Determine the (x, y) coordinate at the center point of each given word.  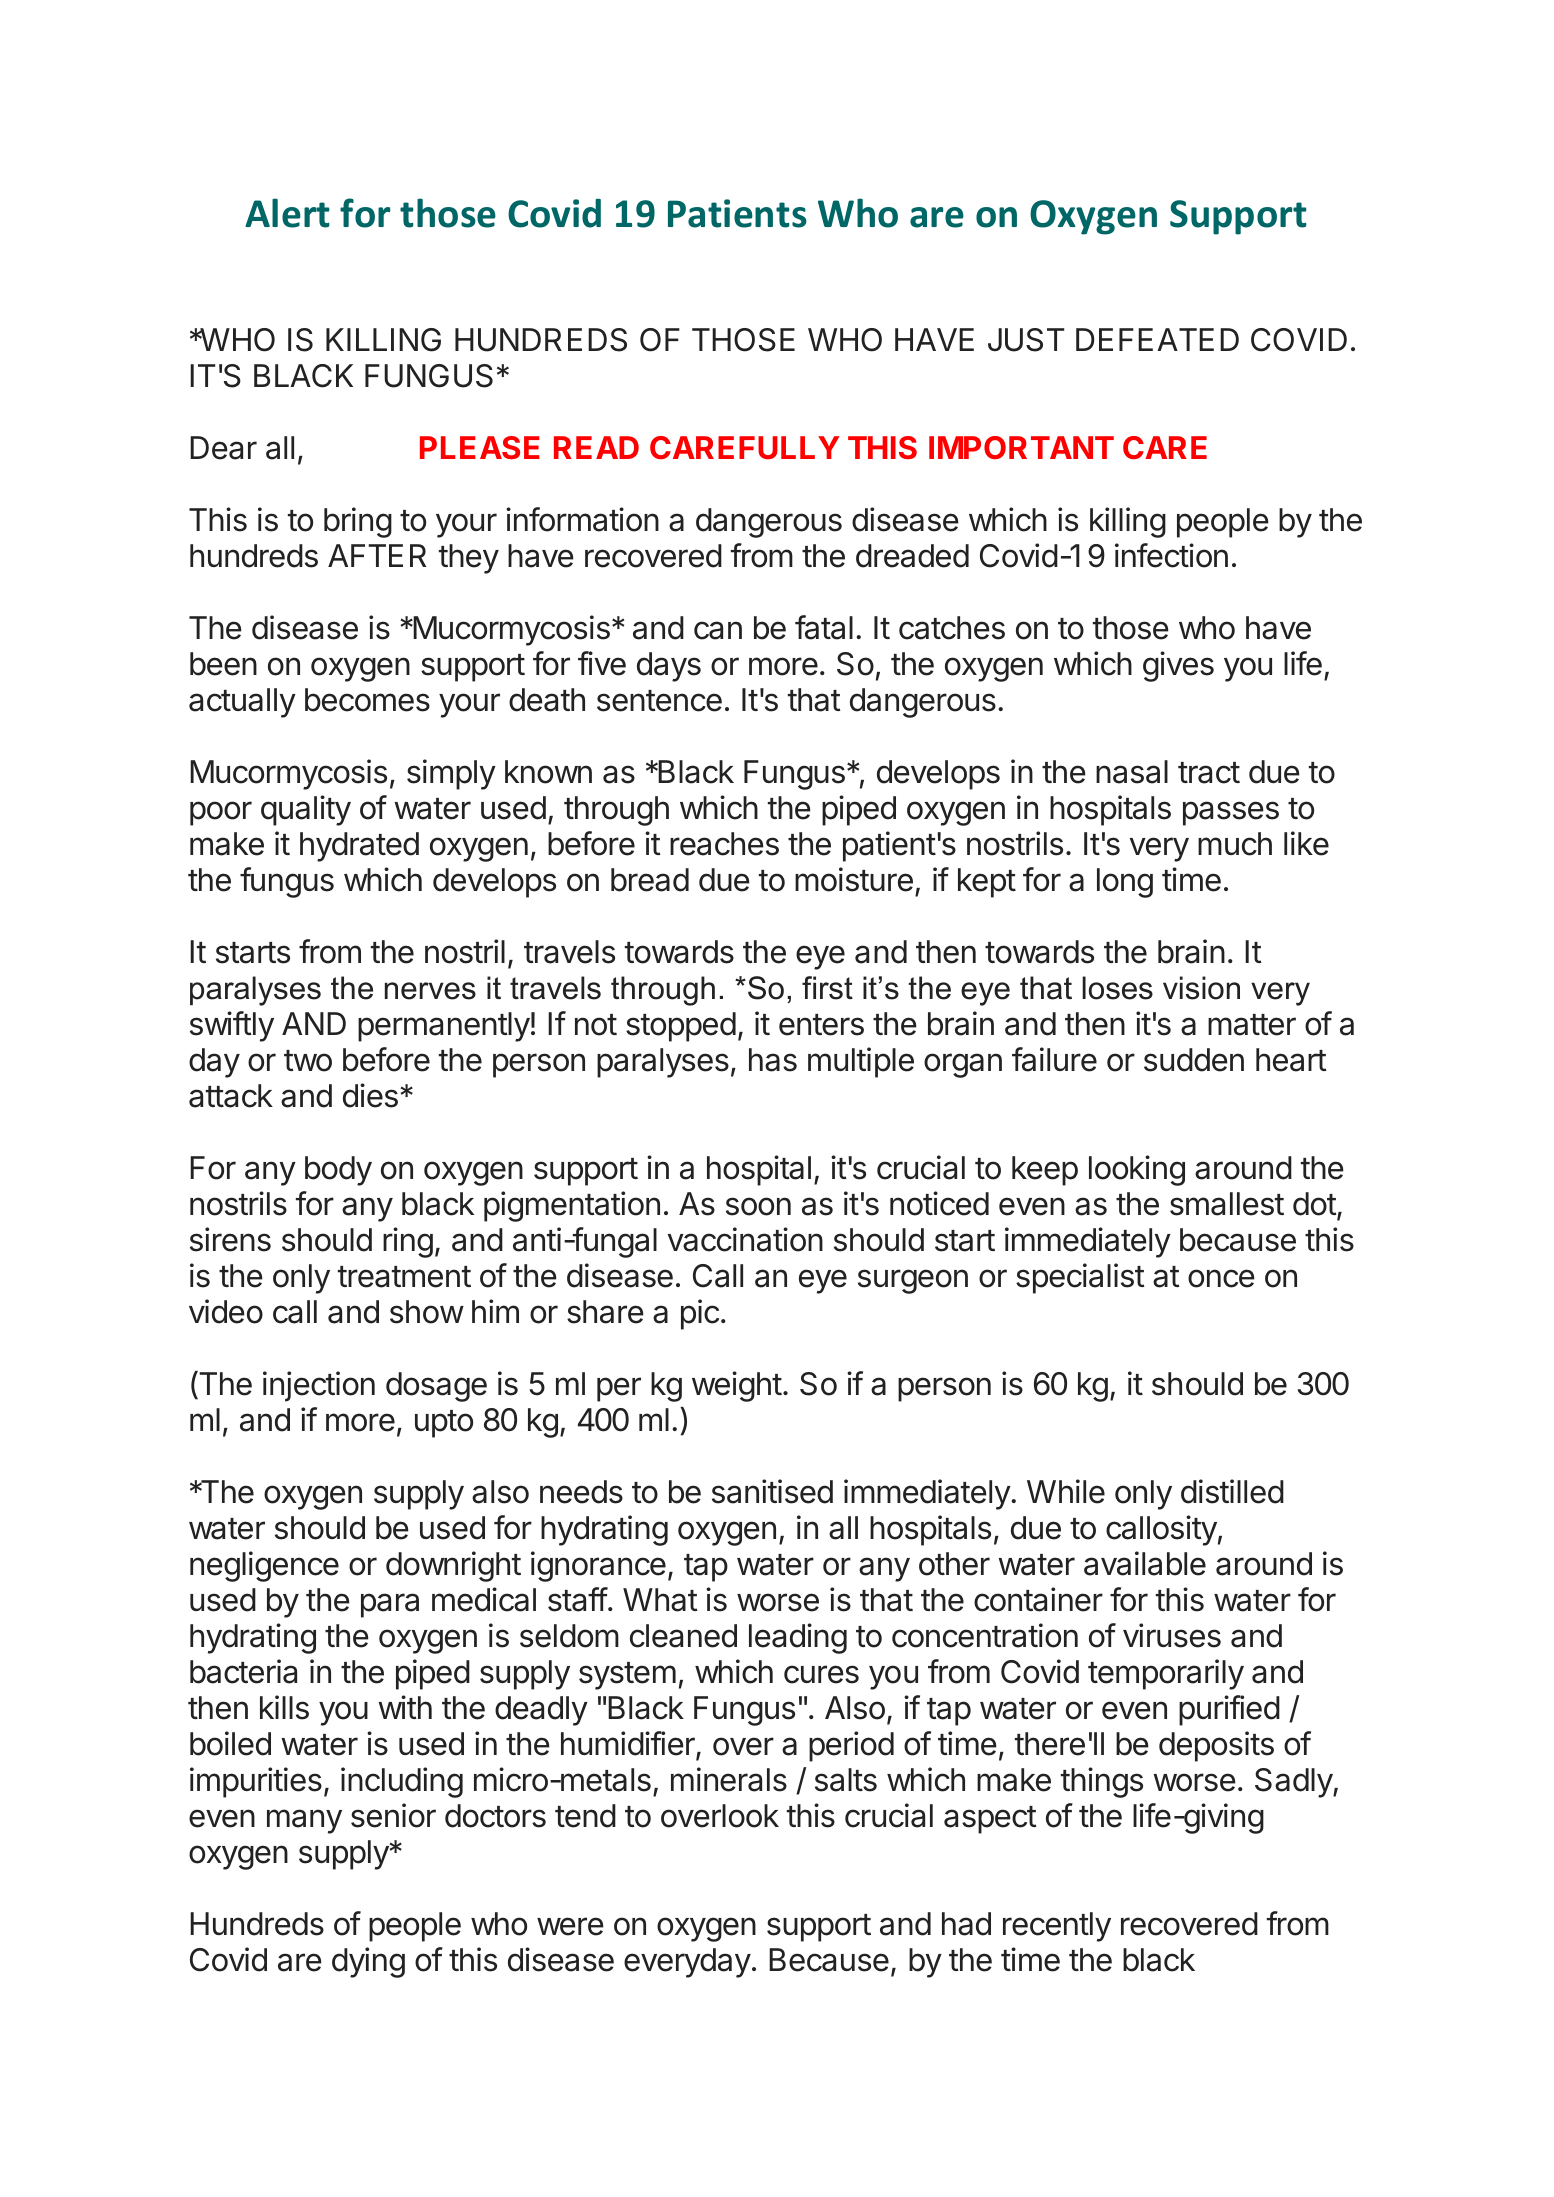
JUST (1026, 340)
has (773, 1060)
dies (370, 1095)
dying (368, 1962)
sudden (1194, 1060)
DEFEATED (1157, 339)
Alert (287, 213)
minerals (729, 1779)
